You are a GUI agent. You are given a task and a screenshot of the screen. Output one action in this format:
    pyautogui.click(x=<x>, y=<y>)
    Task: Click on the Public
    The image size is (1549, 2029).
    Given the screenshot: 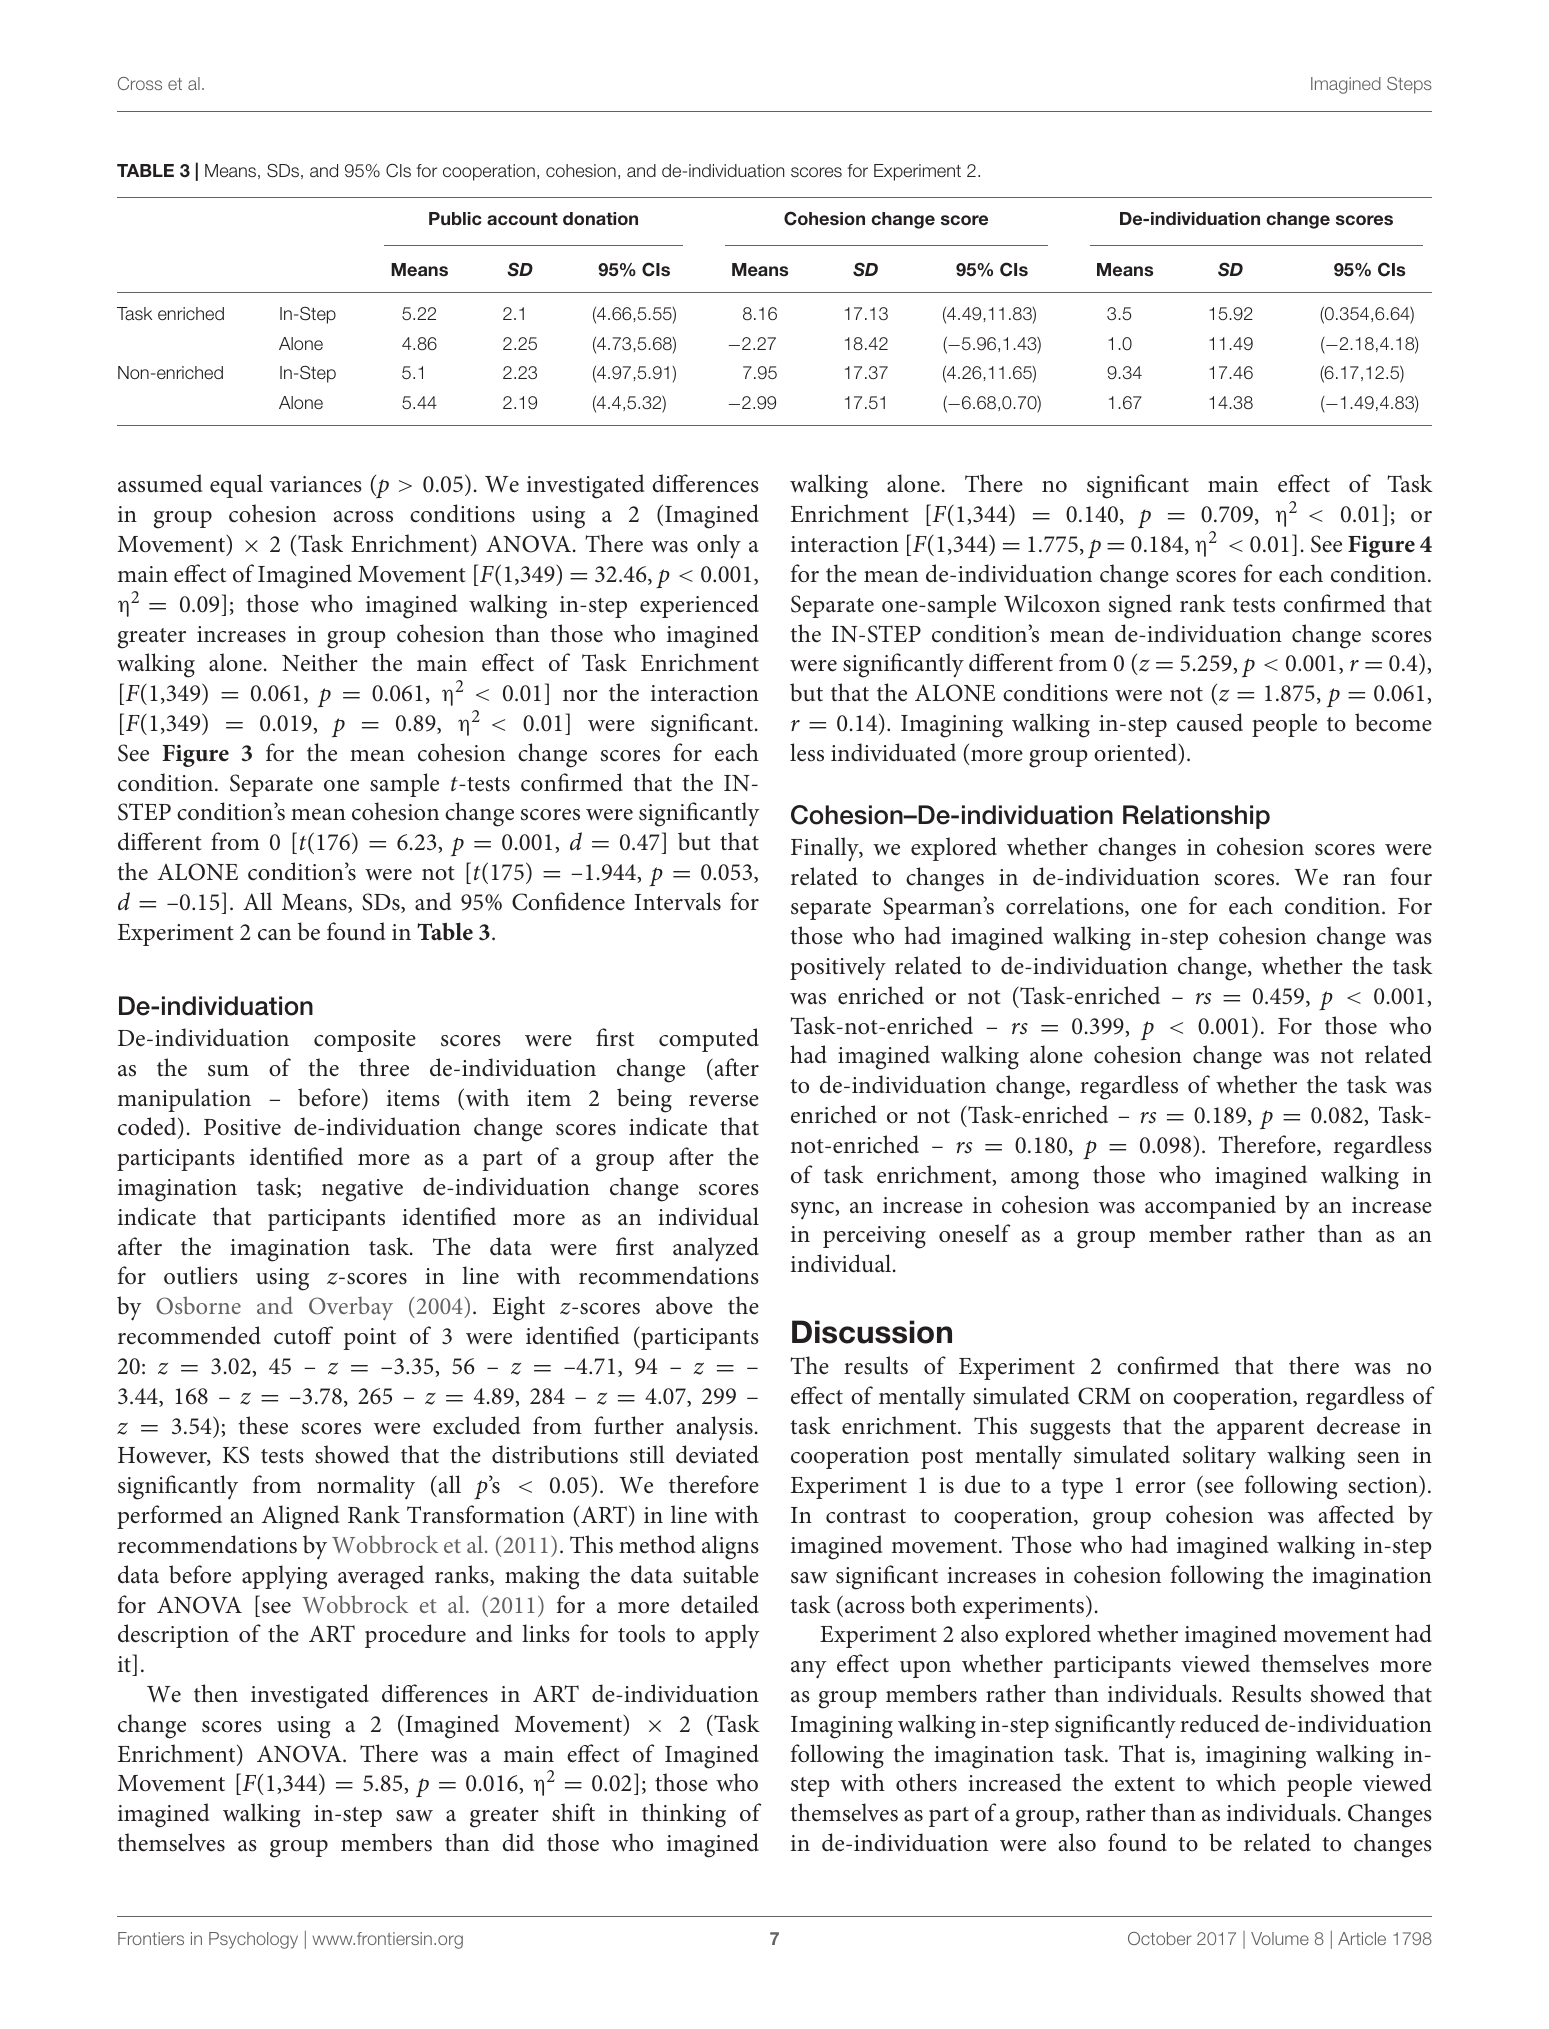 What is the action you would take?
    pyautogui.click(x=455, y=218)
